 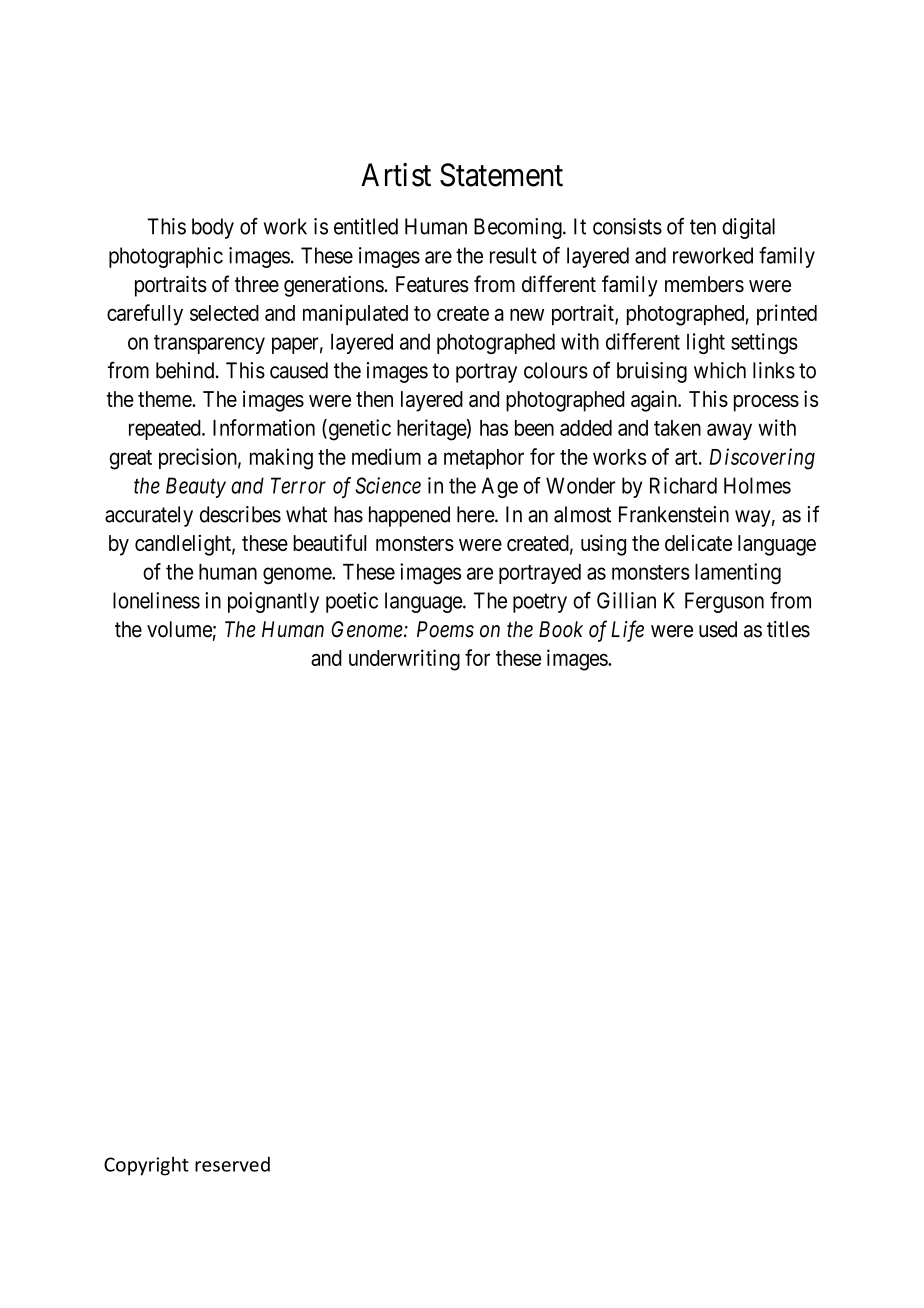 I want to click on Poems, so click(x=445, y=629).
